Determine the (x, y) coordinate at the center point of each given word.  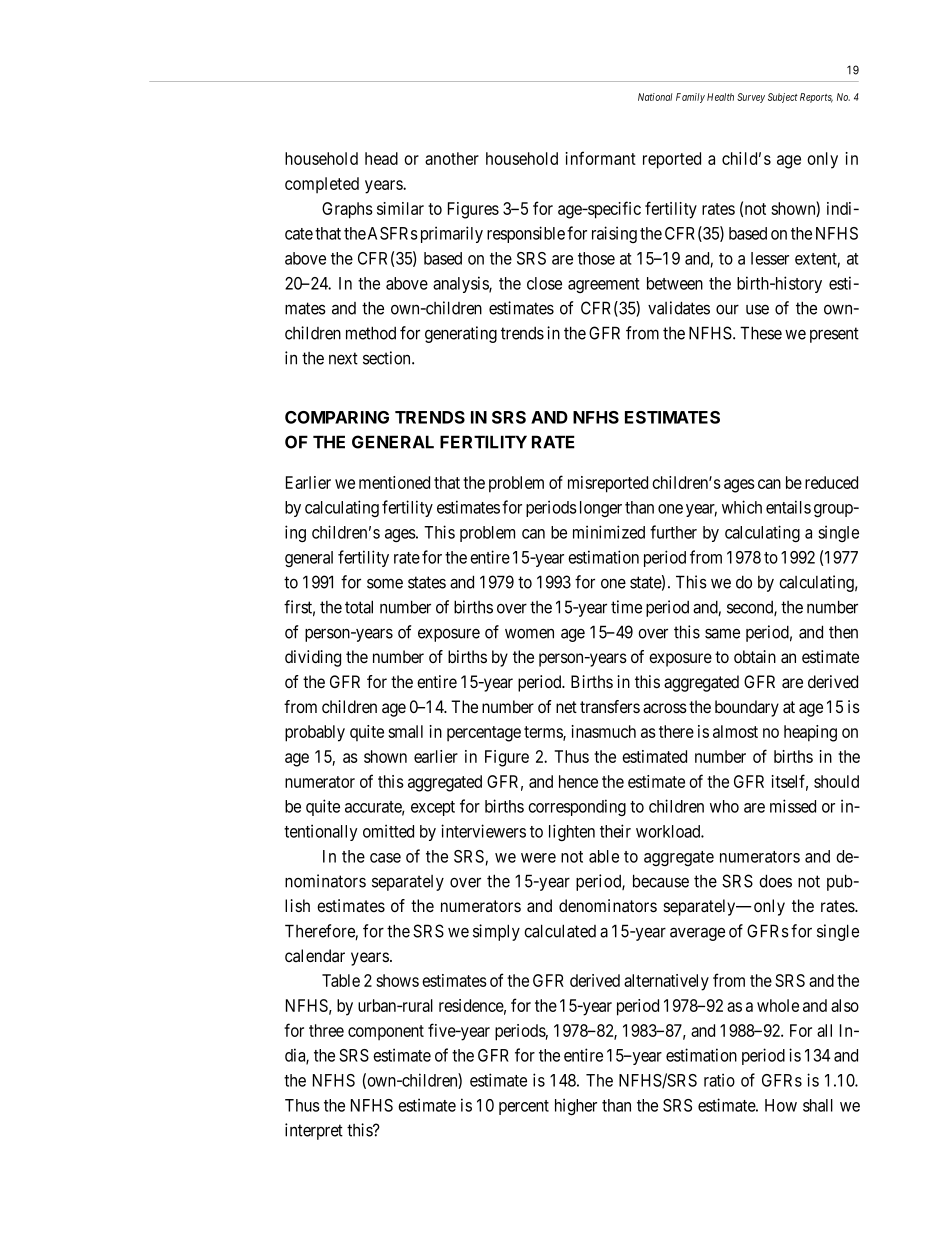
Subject (783, 98)
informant (600, 158)
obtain (755, 657)
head (381, 158)
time (626, 607)
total (359, 607)
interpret (314, 1131)
